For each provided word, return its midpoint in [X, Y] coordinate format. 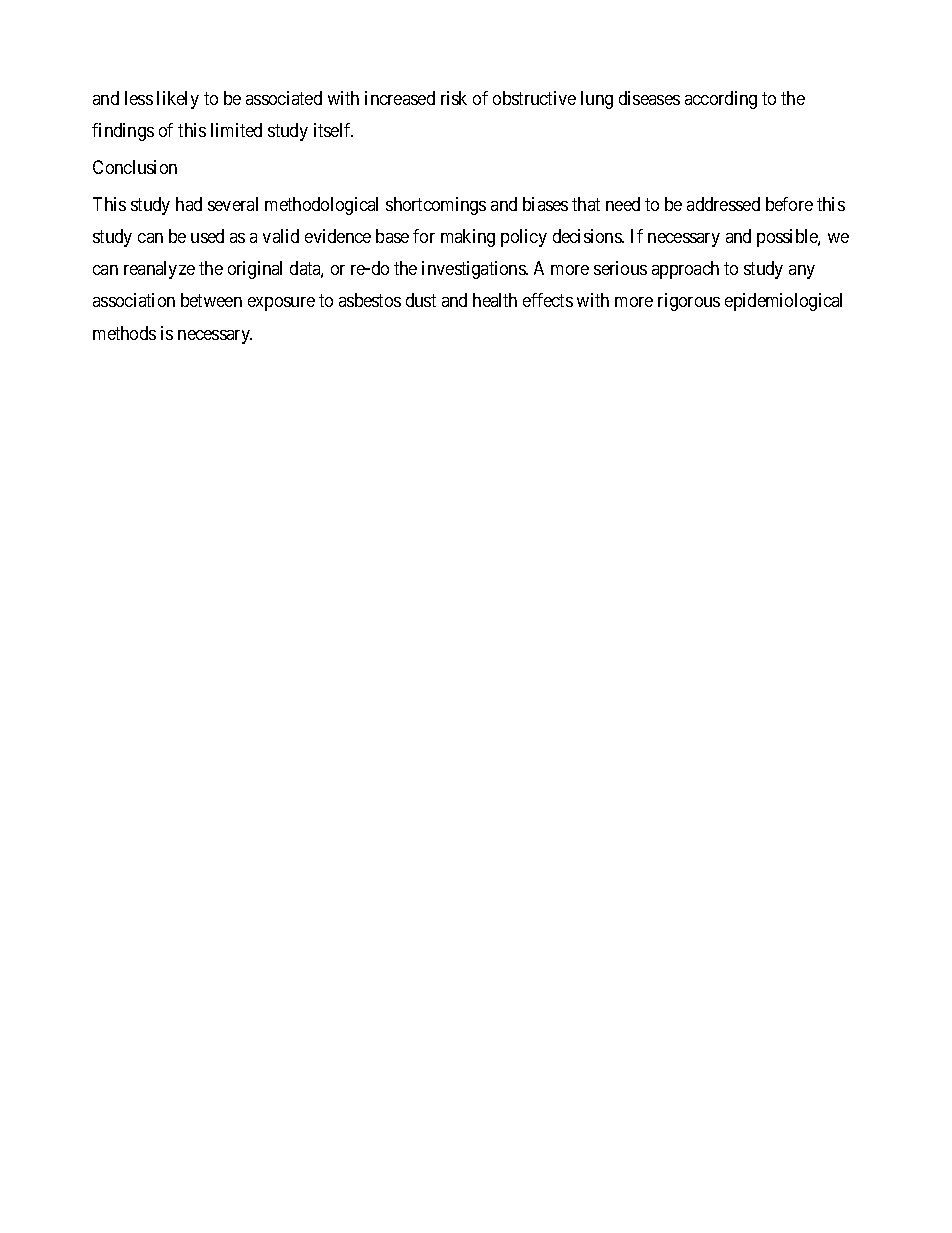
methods [124, 333]
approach [685, 270]
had [189, 204]
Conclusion [135, 167]
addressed [723, 204]
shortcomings [436, 206]
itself [333, 130]
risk [454, 98]
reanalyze [159, 270]
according [721, 100]
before [789, 204]
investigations [474, 270]
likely [178, 100]
